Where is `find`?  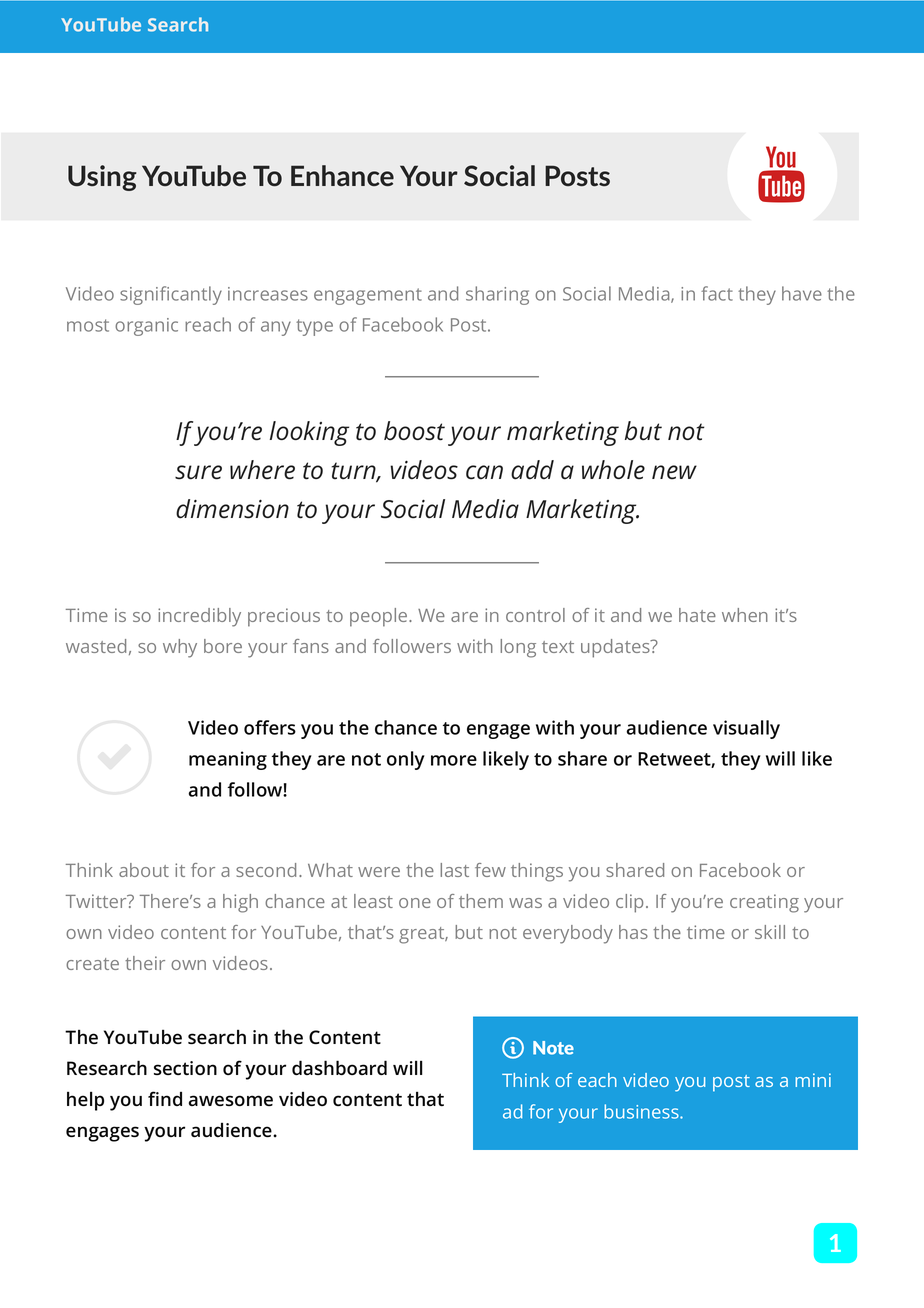 find is located at coordinates (165, 1098).
